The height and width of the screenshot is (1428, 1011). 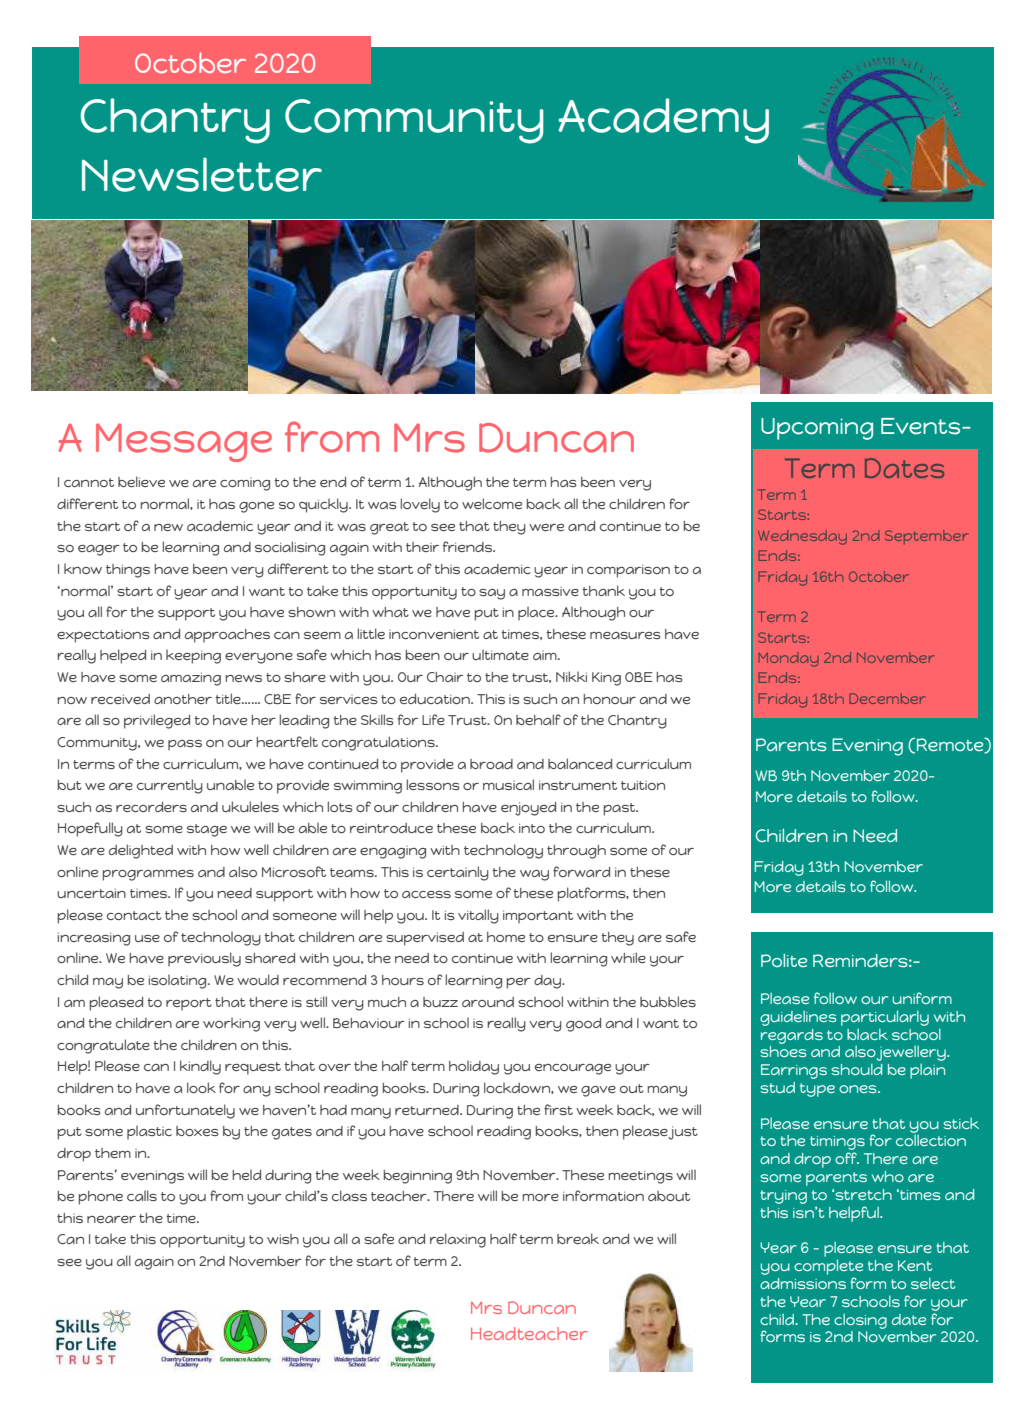 What do you see at coordinates (458, 1240) in the screenshot?
I see `relaxing` at bounding box center [458, 1240].
